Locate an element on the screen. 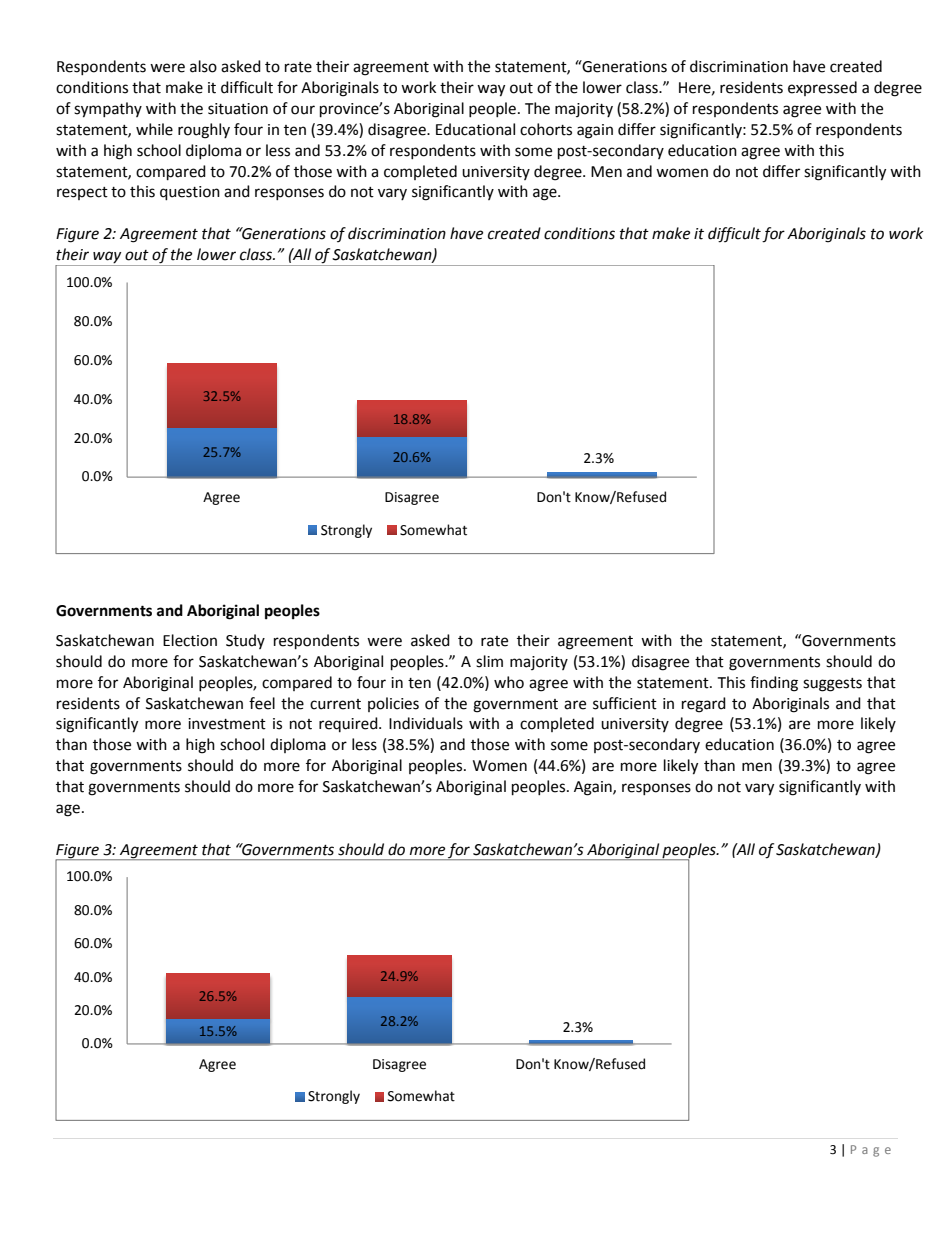 The height and width of the screenshot is (1233, 952). expressed is located at coordinates (822, 88).
